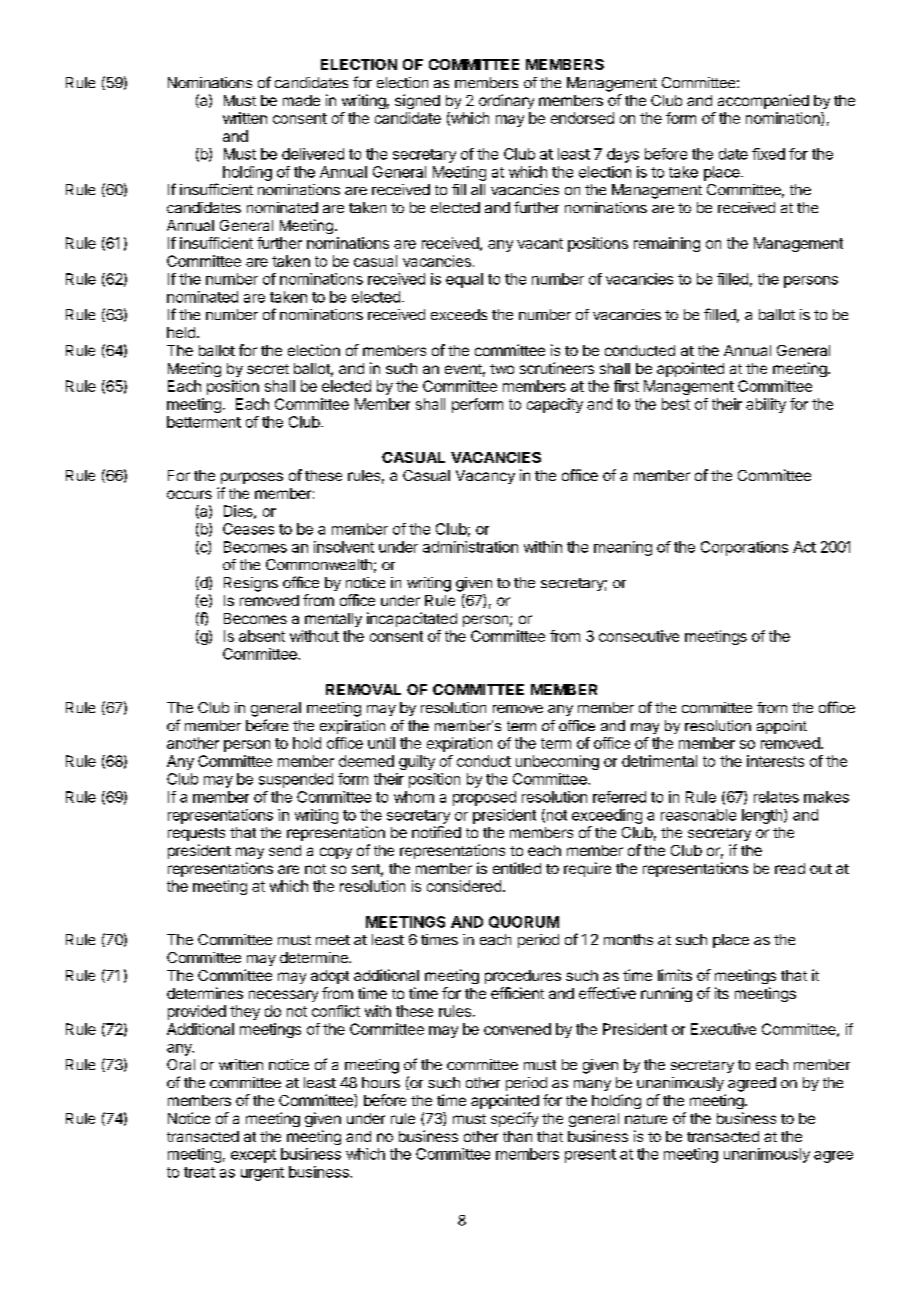 This screenshot has width=924, height=1307. What do you see at coordinates (768, 154) in the screenshot?
I see `fixed` at bounding box center [768, 154].
